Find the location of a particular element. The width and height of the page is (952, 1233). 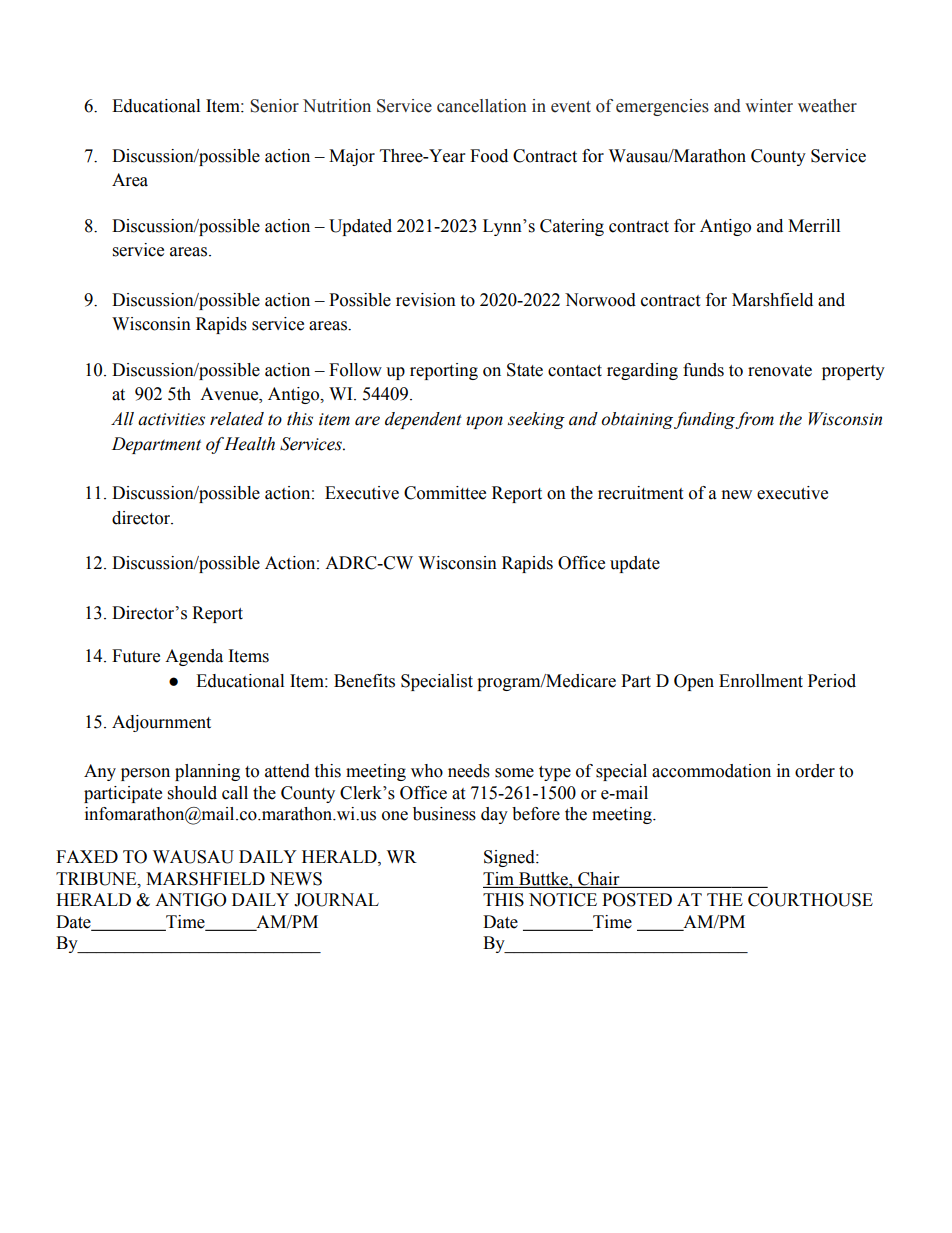

winter is located at coordinates (769, 106).
